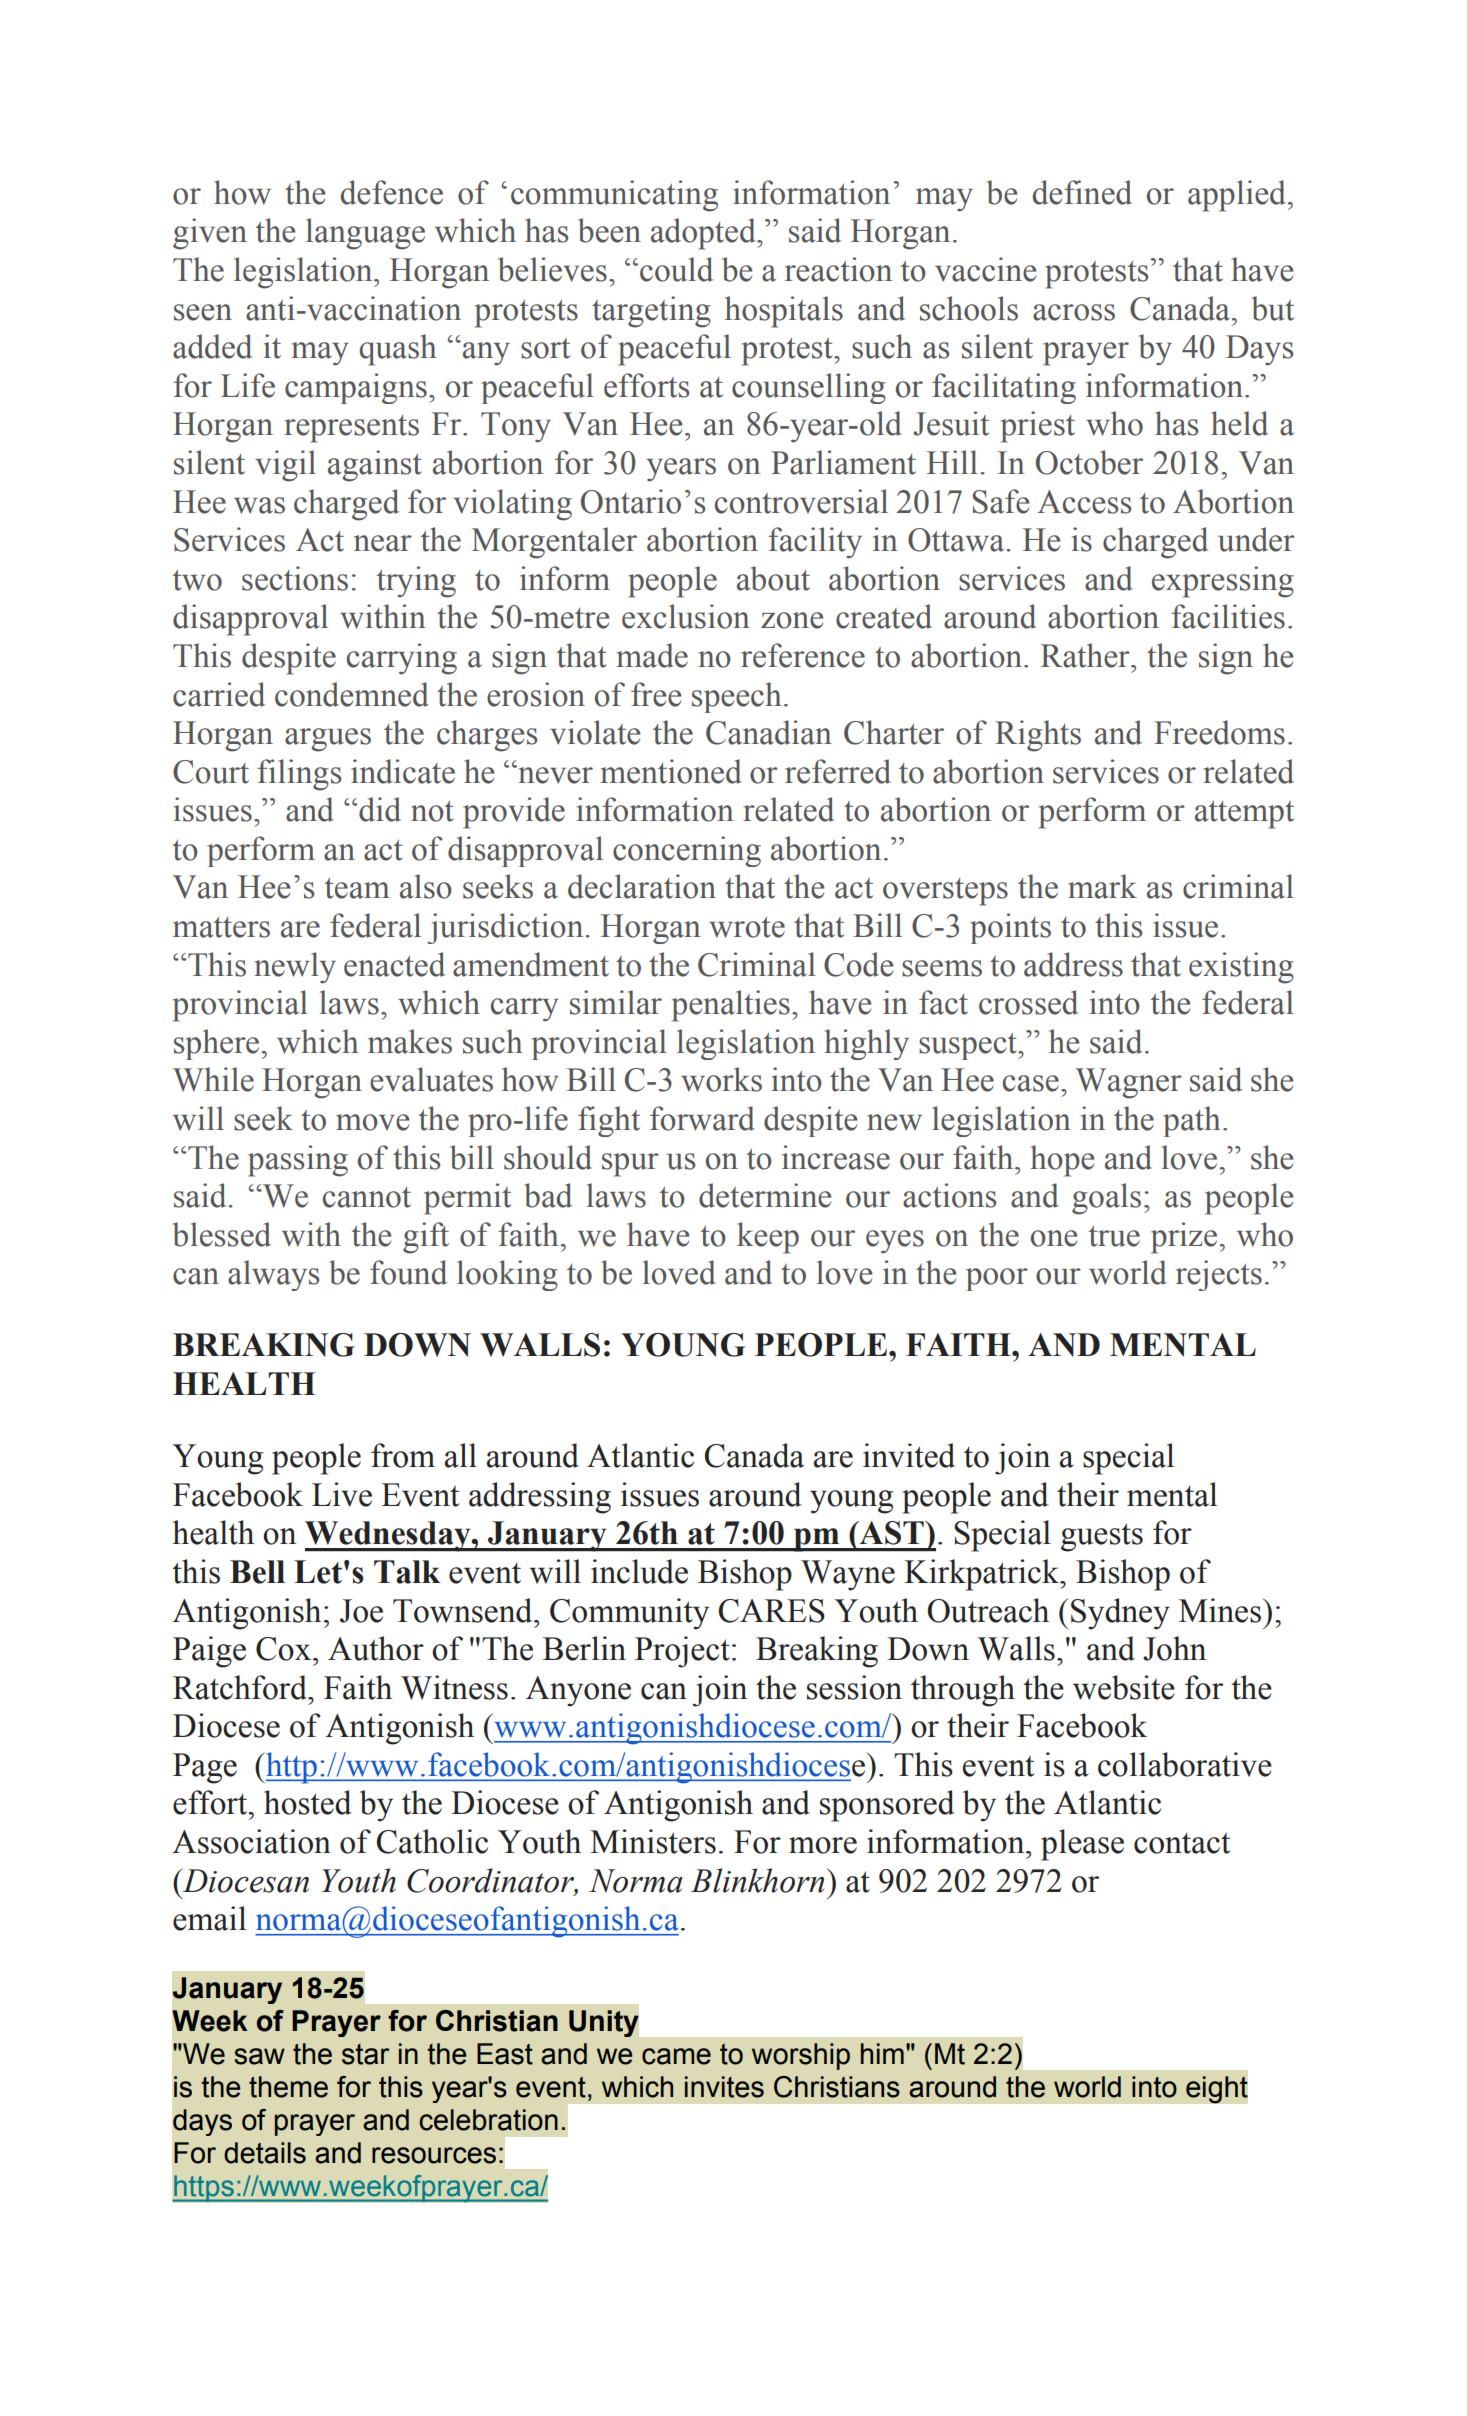  What do you see at coordinates (724, 2087) in the document?
I see `invites` at bounding box center [724, 2087].
